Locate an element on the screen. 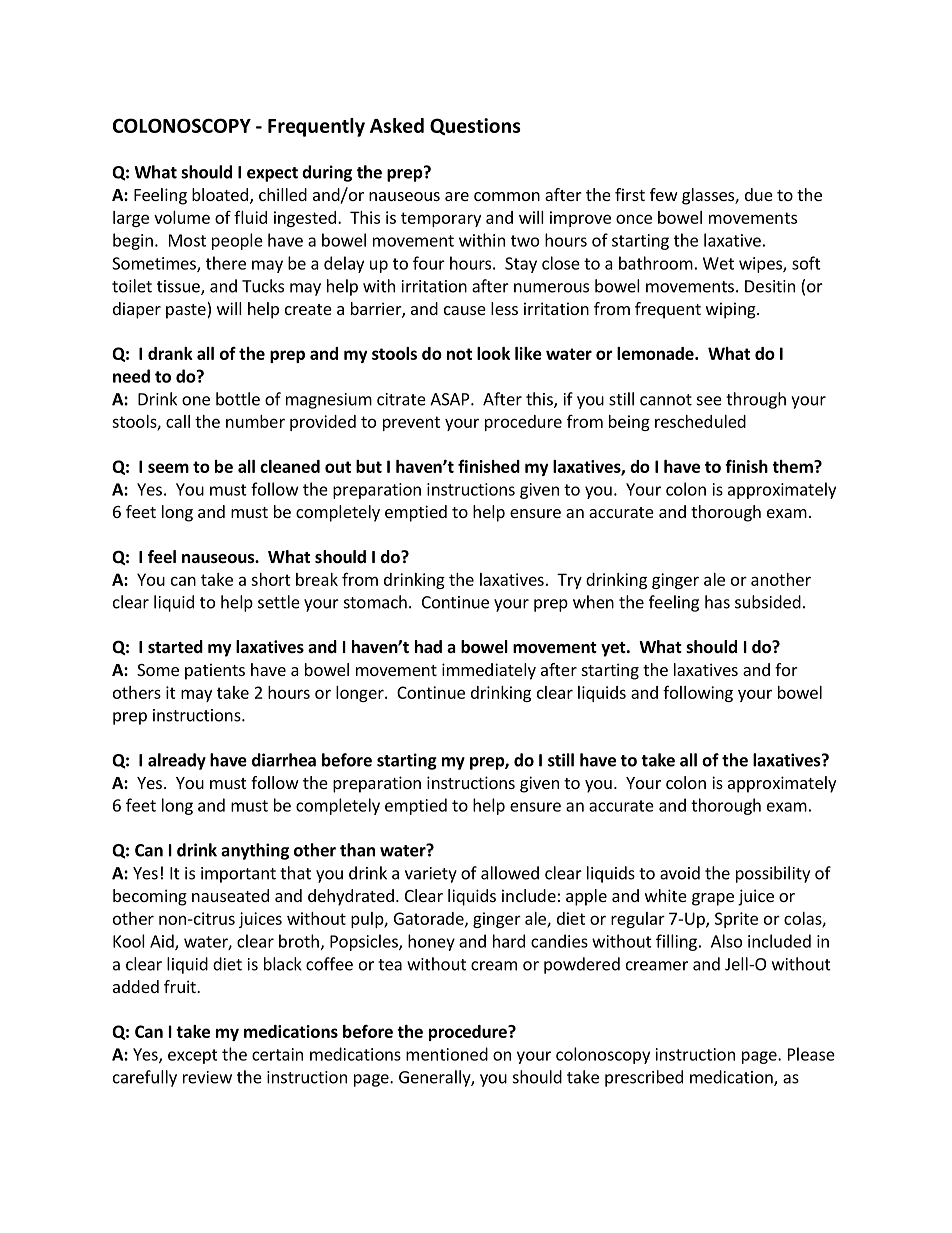 The image size is (952, 1233). bloated is located at coordinates (220, 194).
